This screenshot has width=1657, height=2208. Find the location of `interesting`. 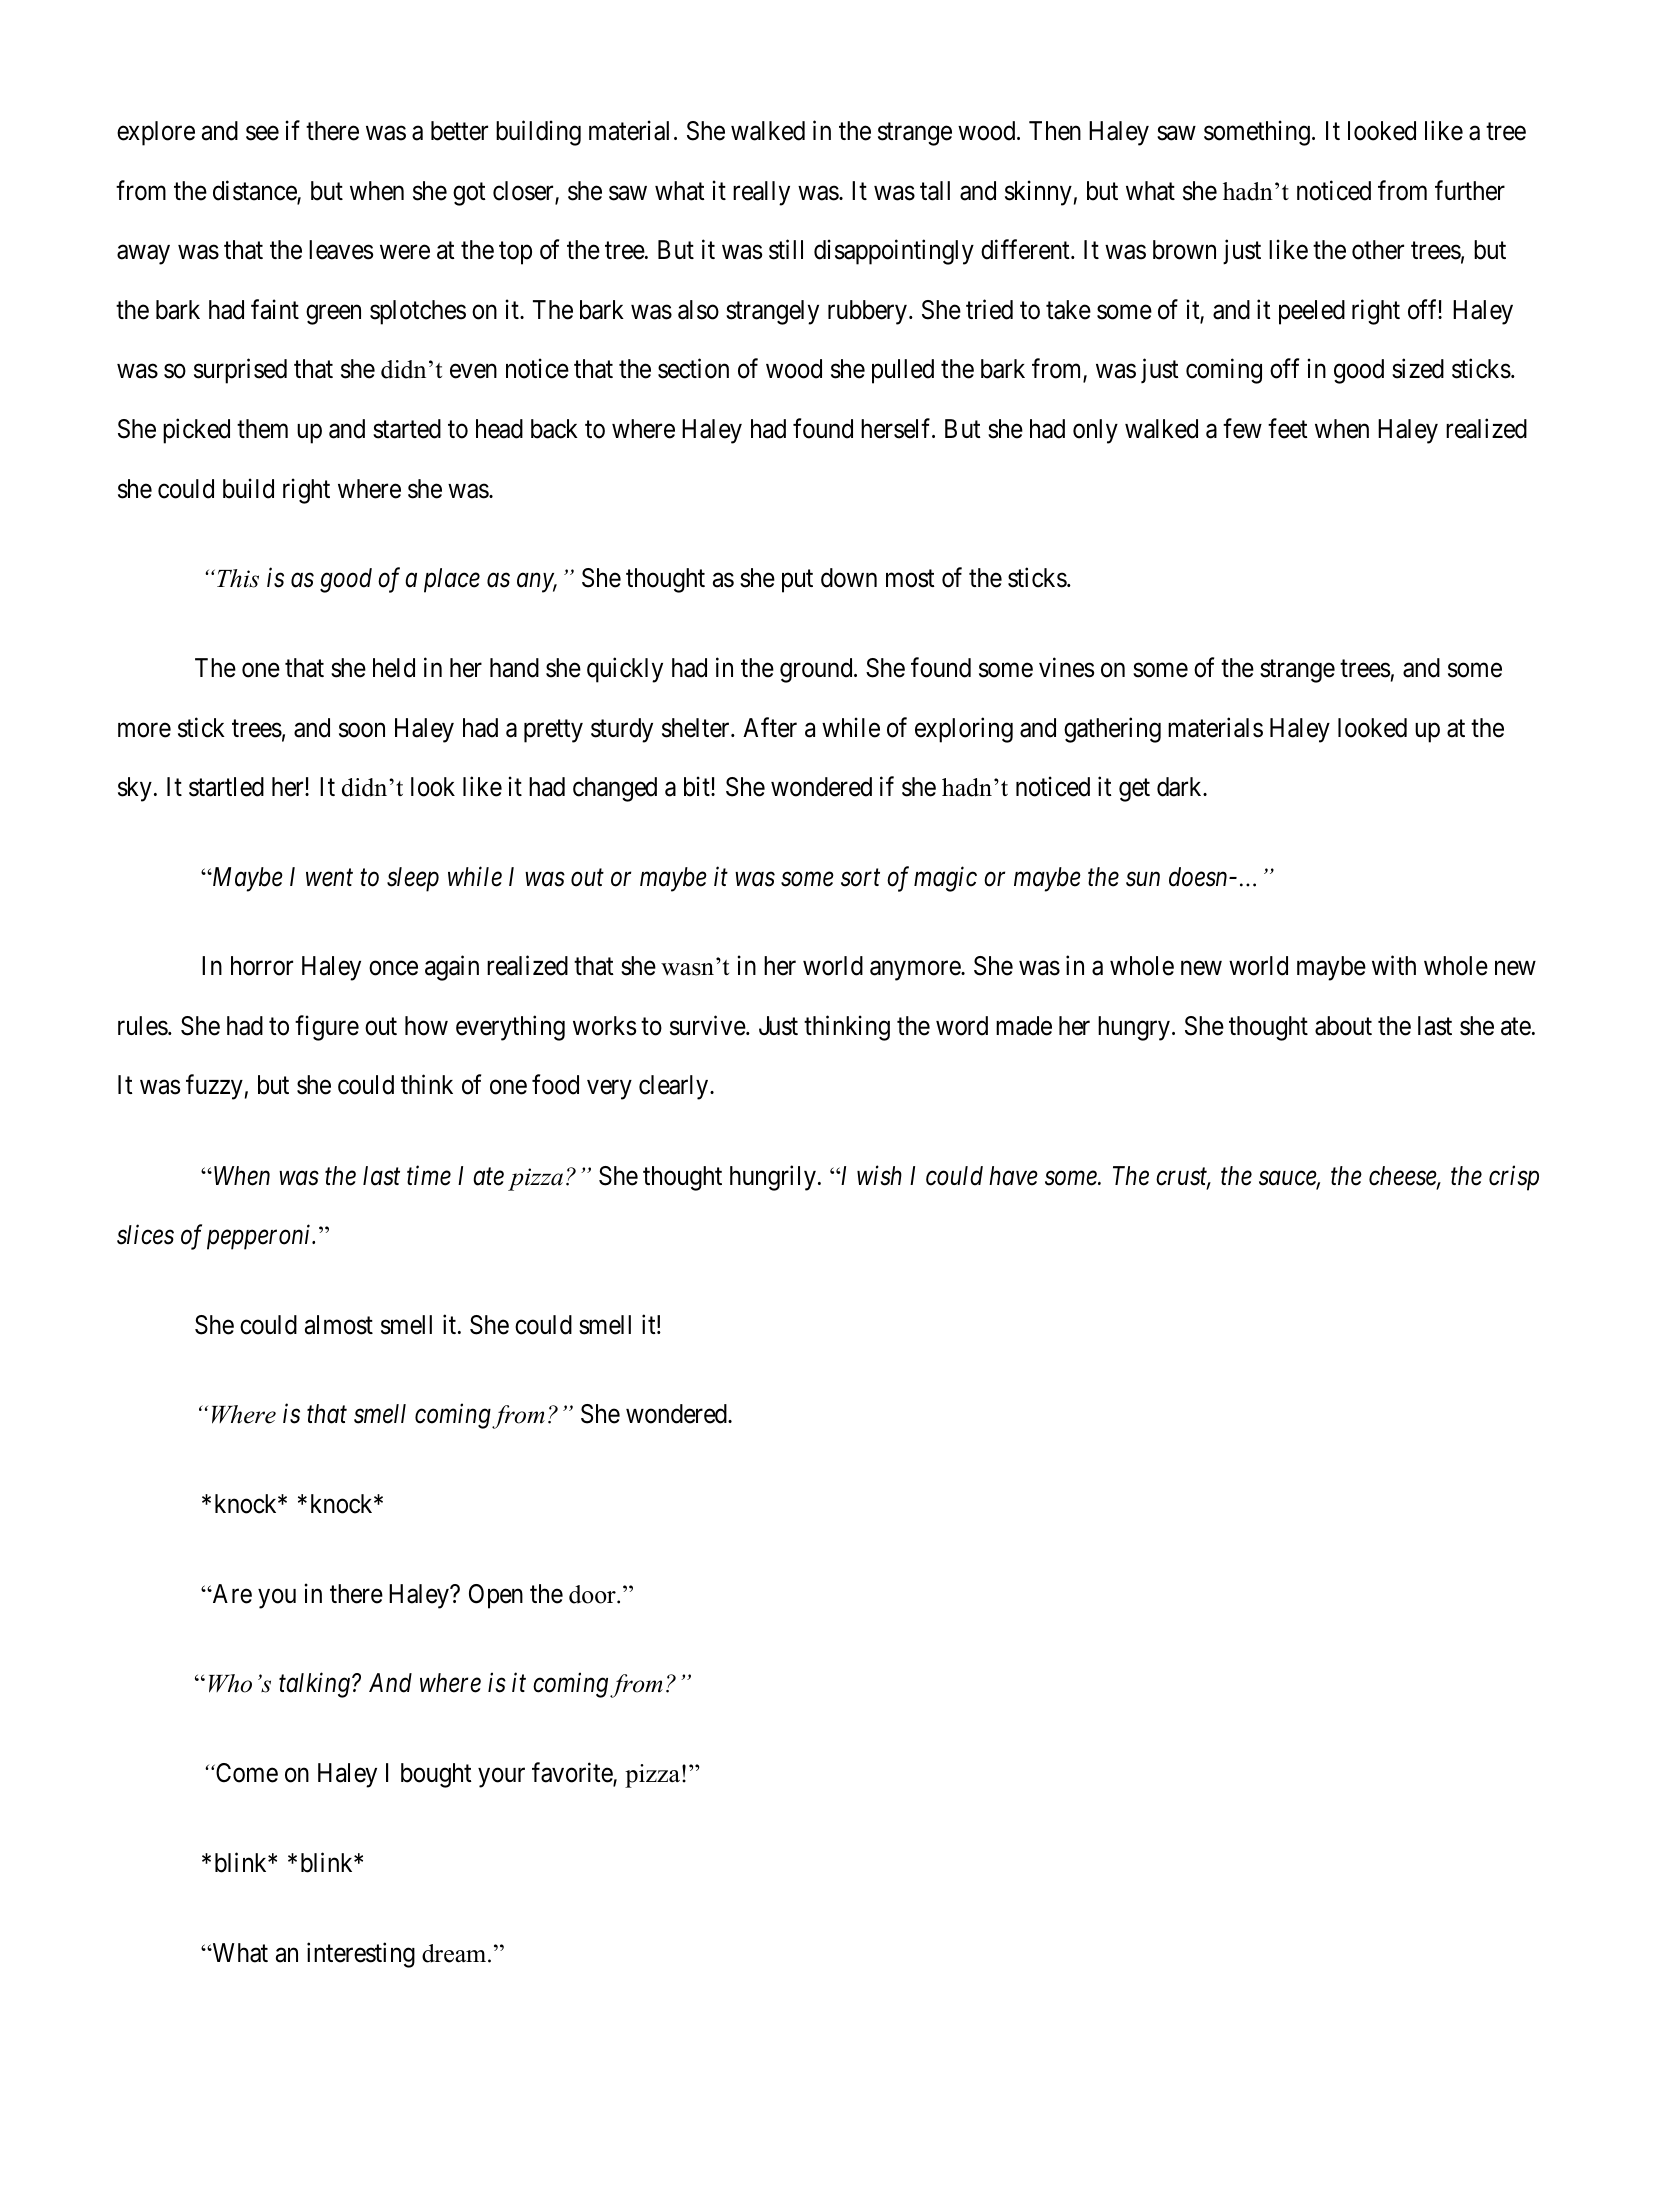

interesting is located at coordinates (361, 1955).
